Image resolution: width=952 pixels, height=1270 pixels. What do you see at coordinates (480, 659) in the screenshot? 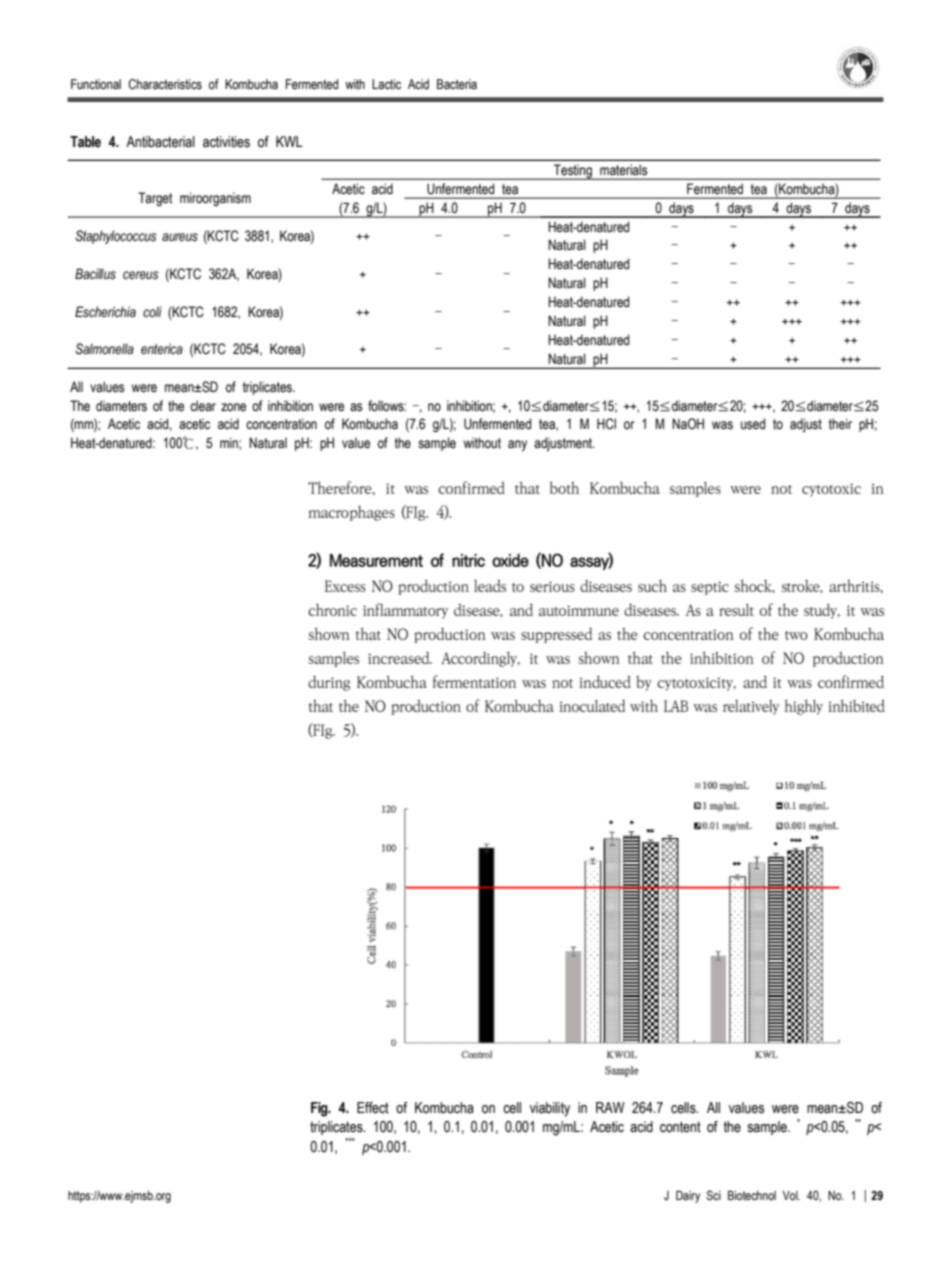
I see `Accordingly` at bounding box center [480, 659].
